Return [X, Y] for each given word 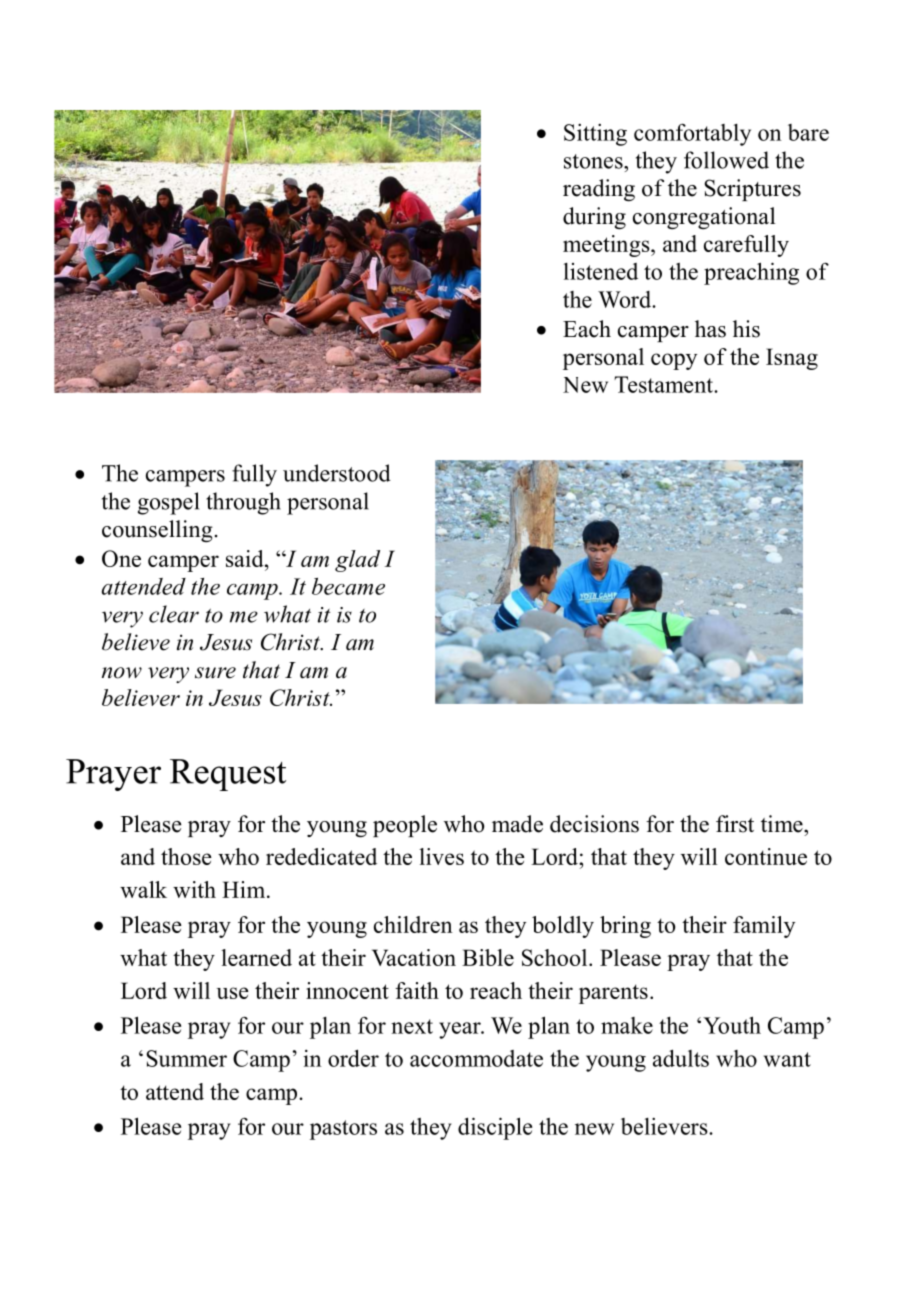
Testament [664, 384]
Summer [186, 1058]
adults [681, 1058]
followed [726, 160]
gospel [168, 503]
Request [228, 775]
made [517, 824]
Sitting [595, 135]
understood [337, 473]
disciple [495, 1128]
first [735, 824]
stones [594, 161]
